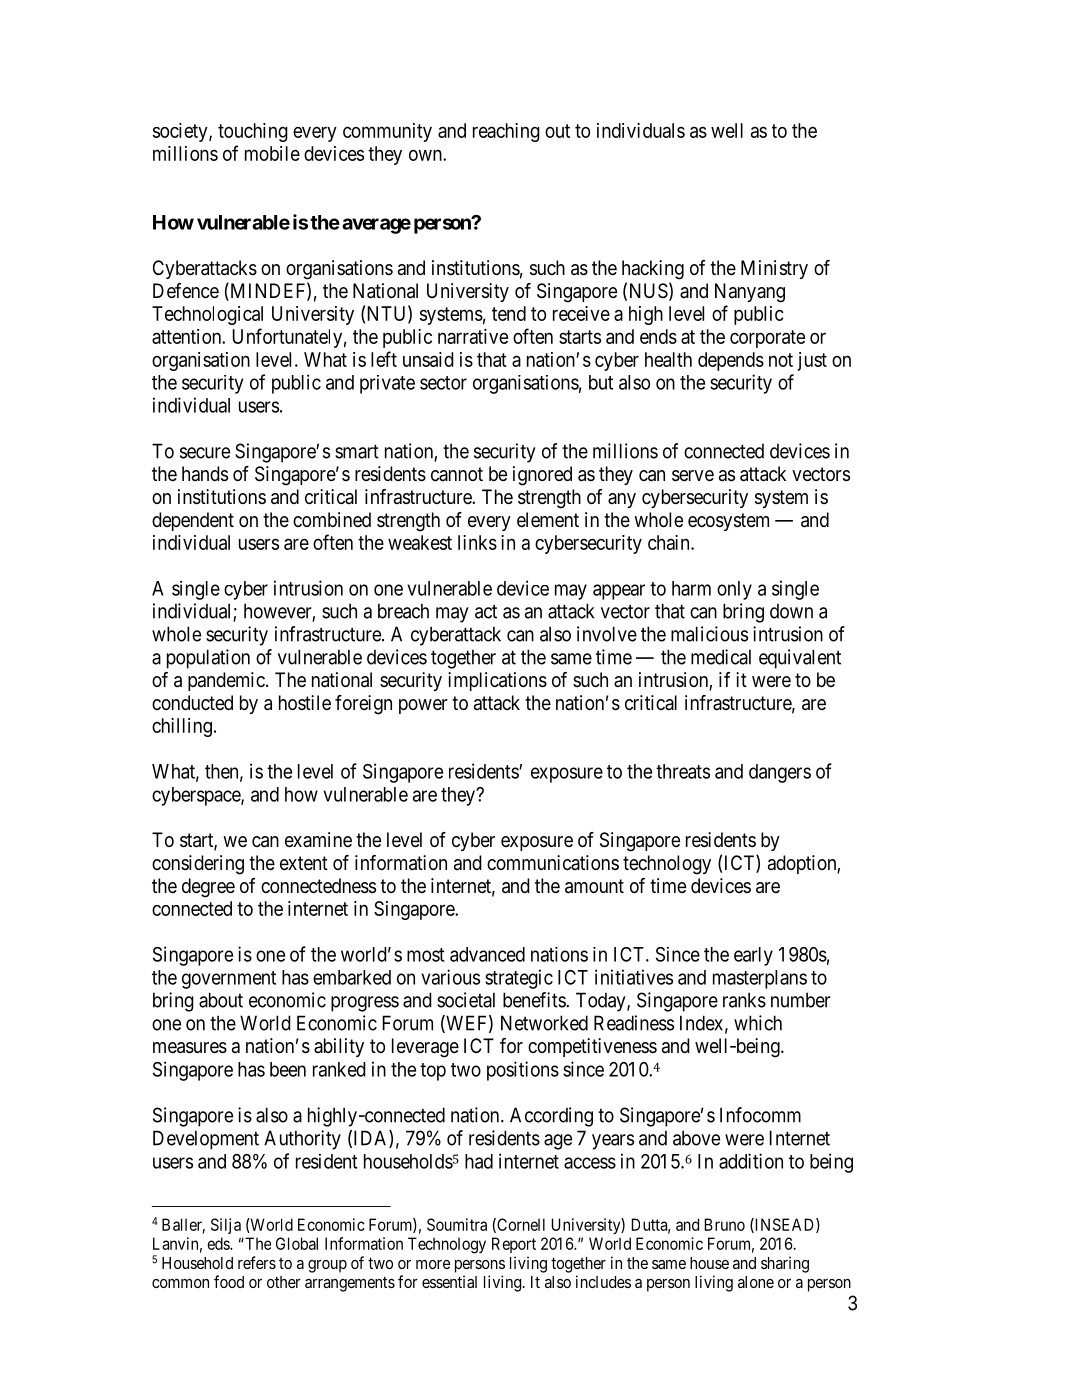 This image has height=1396, width=1079. What do you see at coordinates (205, 453) in the image?
I see `secure` at bounding box center [205, 453].
